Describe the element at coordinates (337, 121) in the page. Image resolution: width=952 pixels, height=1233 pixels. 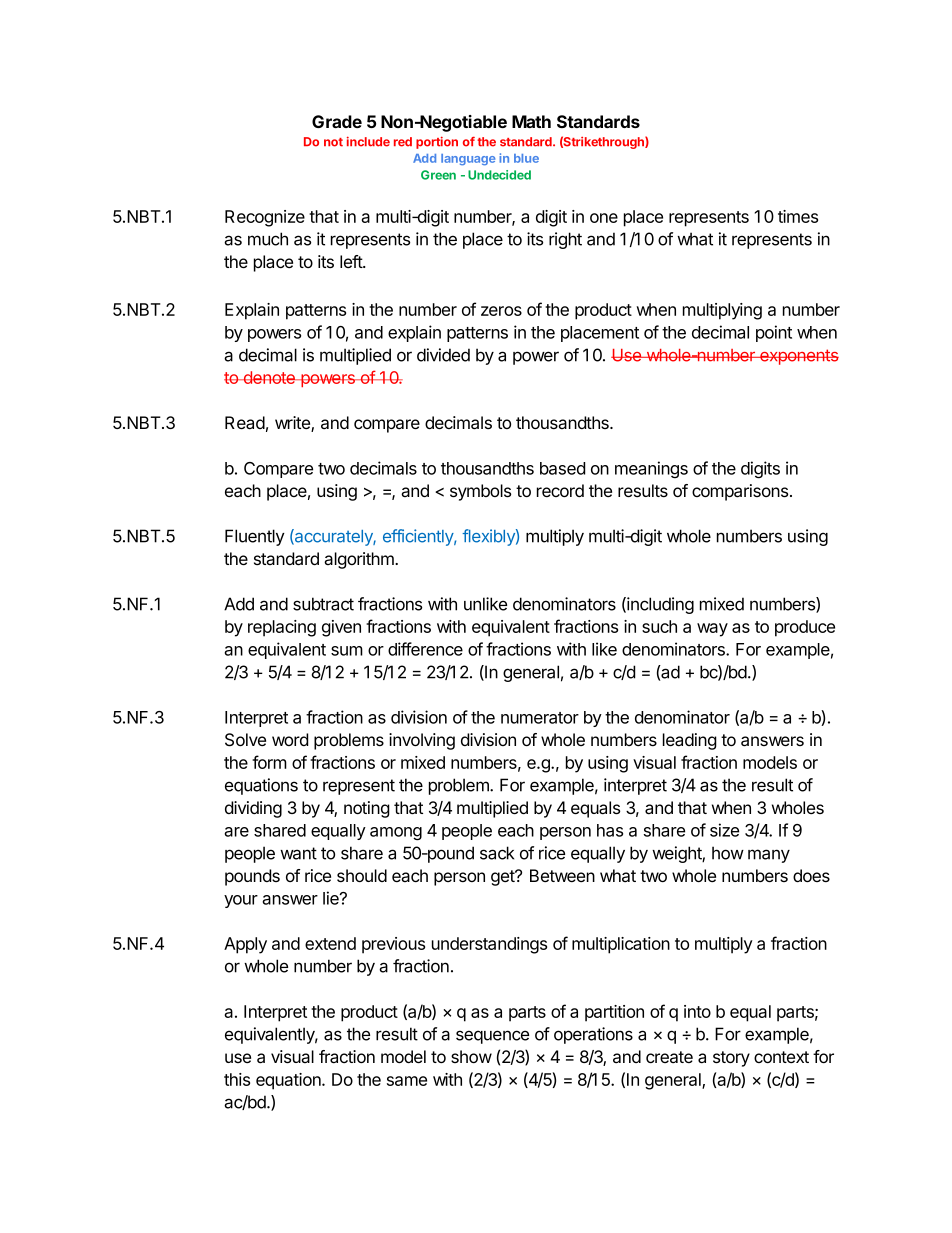
I see `Grade` at that location.
